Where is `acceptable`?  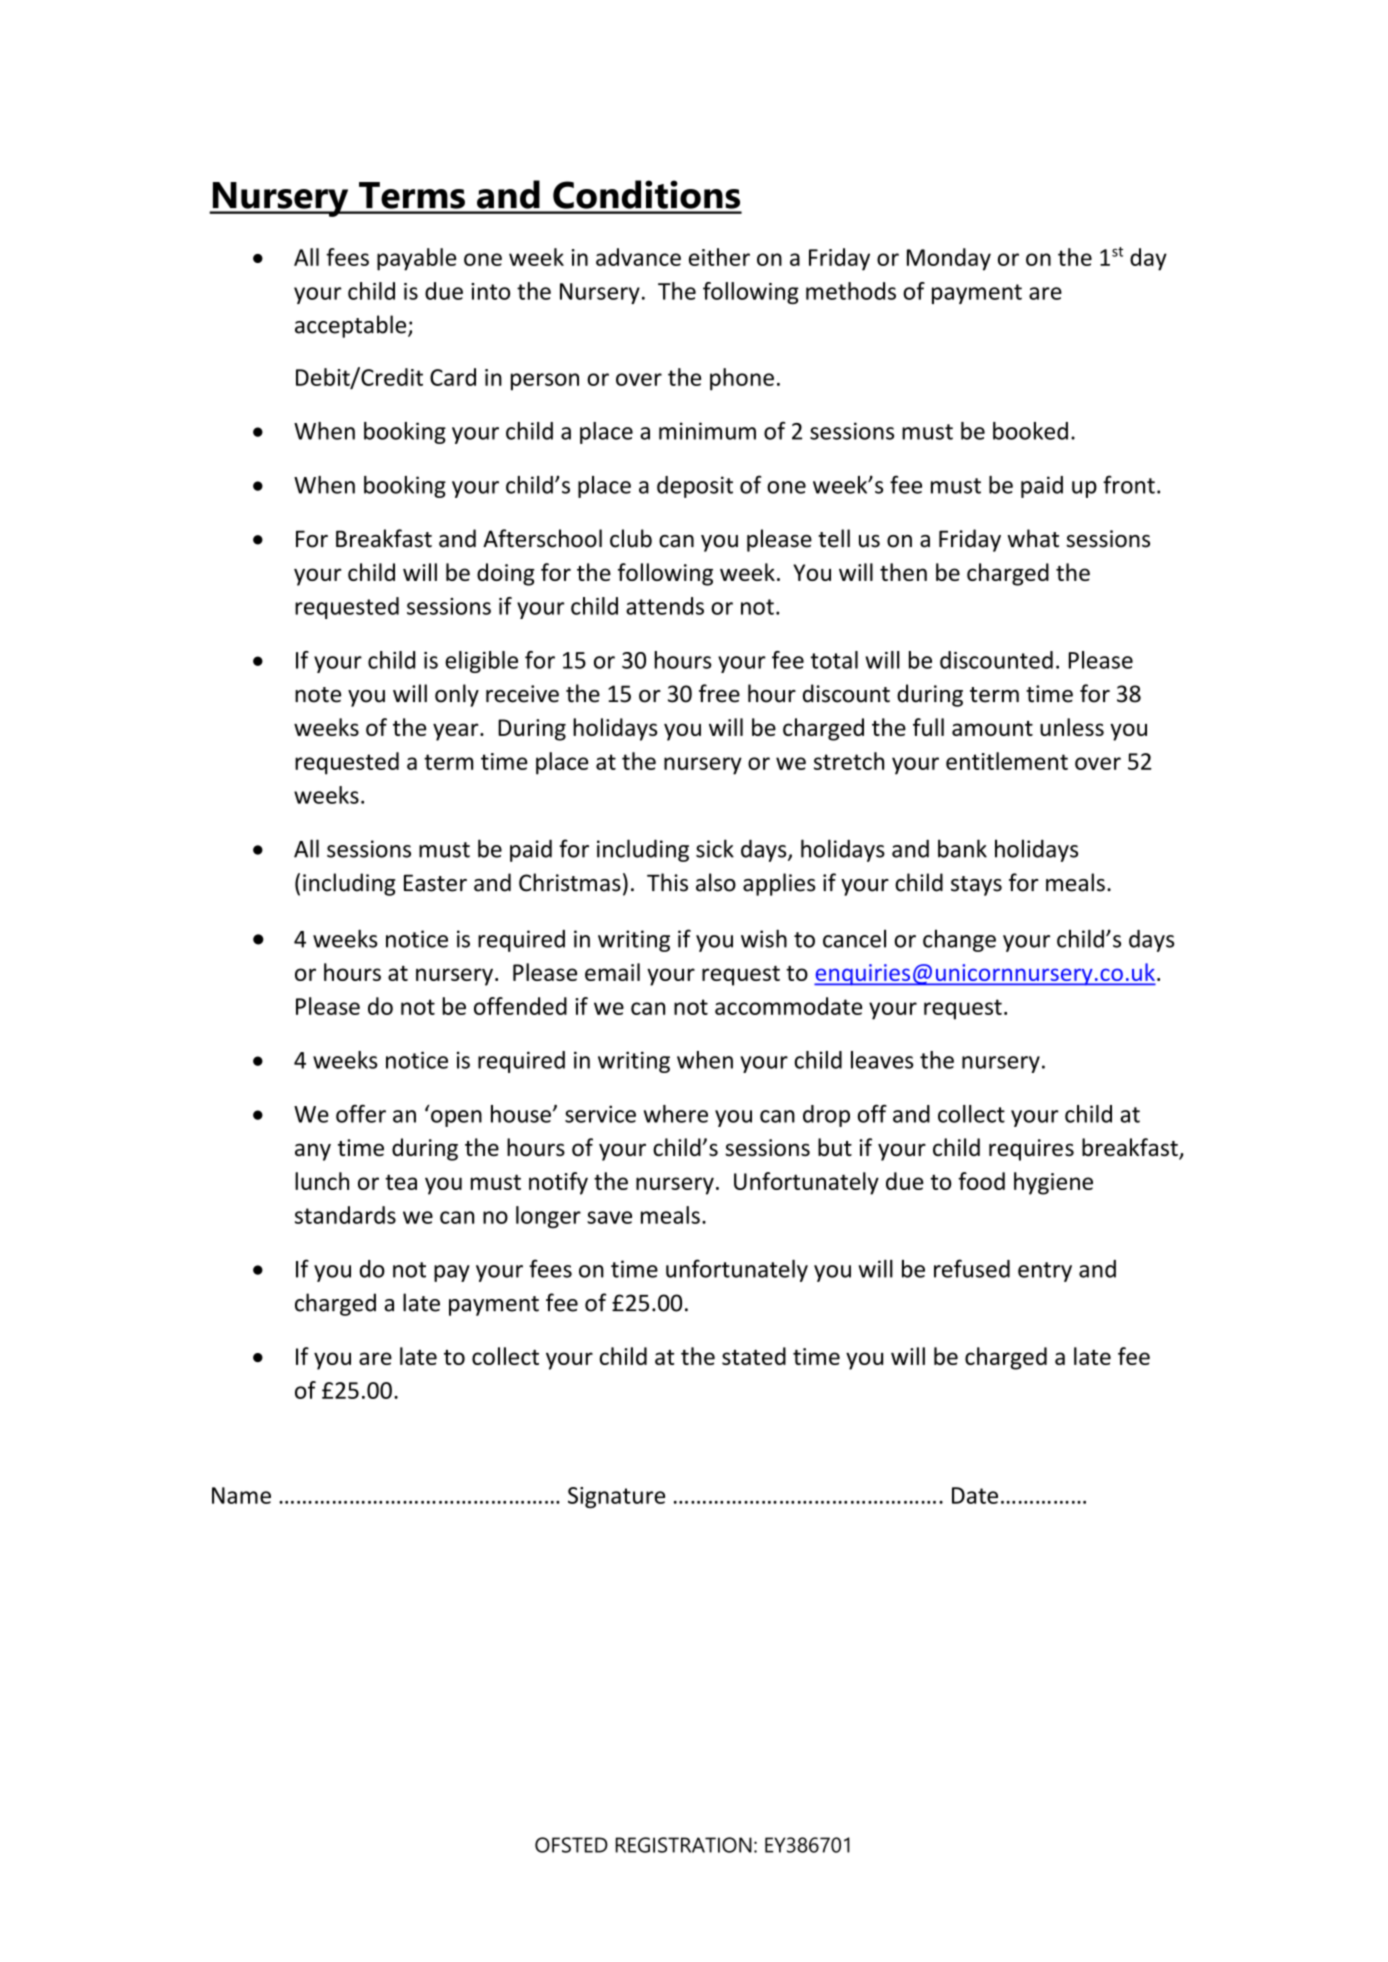 acceptable is located at coordinates (352, 326).
